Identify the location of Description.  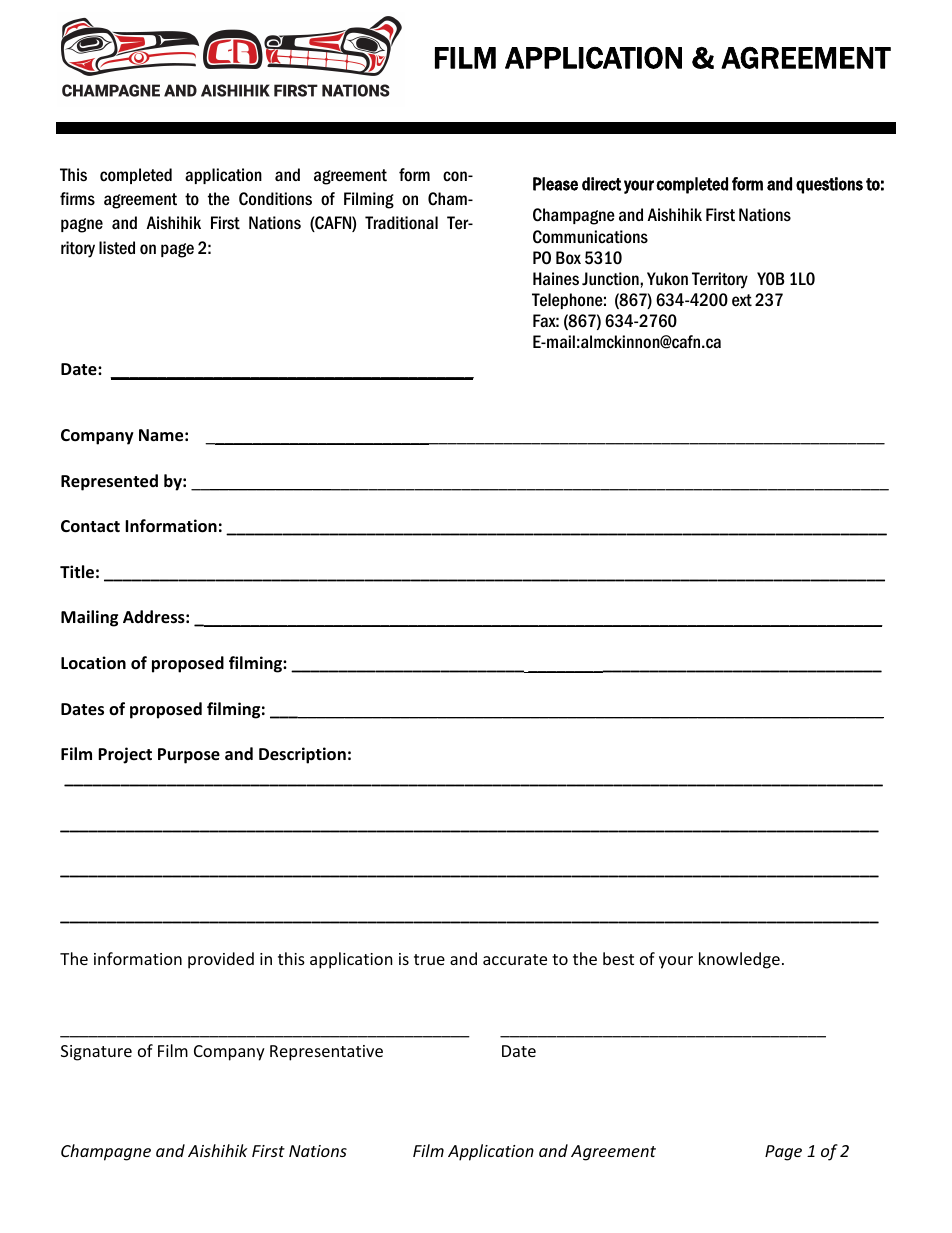
(302, 755).
